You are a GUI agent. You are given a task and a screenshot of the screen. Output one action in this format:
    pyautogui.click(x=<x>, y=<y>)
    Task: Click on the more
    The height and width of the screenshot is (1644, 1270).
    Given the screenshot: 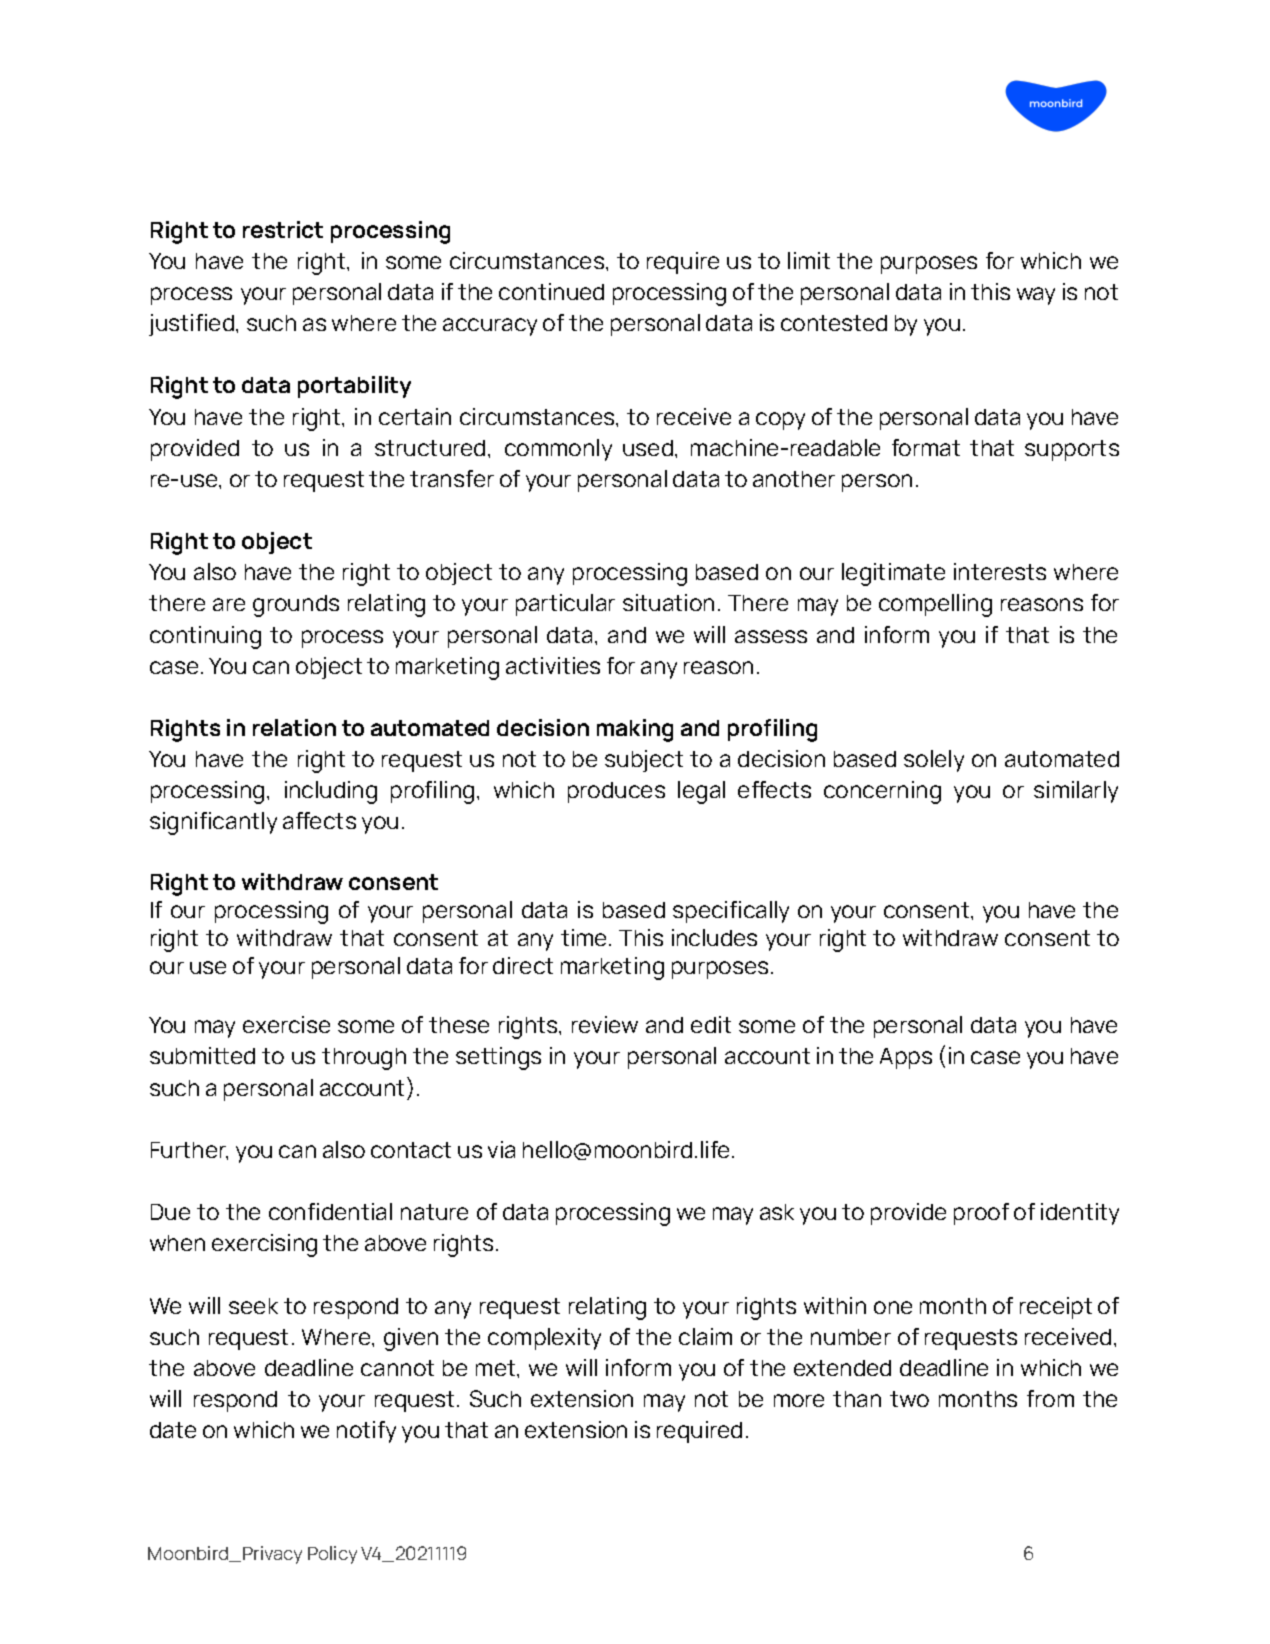 What is the action you would take?
    pyautogui.click(x=799, y=1400)
